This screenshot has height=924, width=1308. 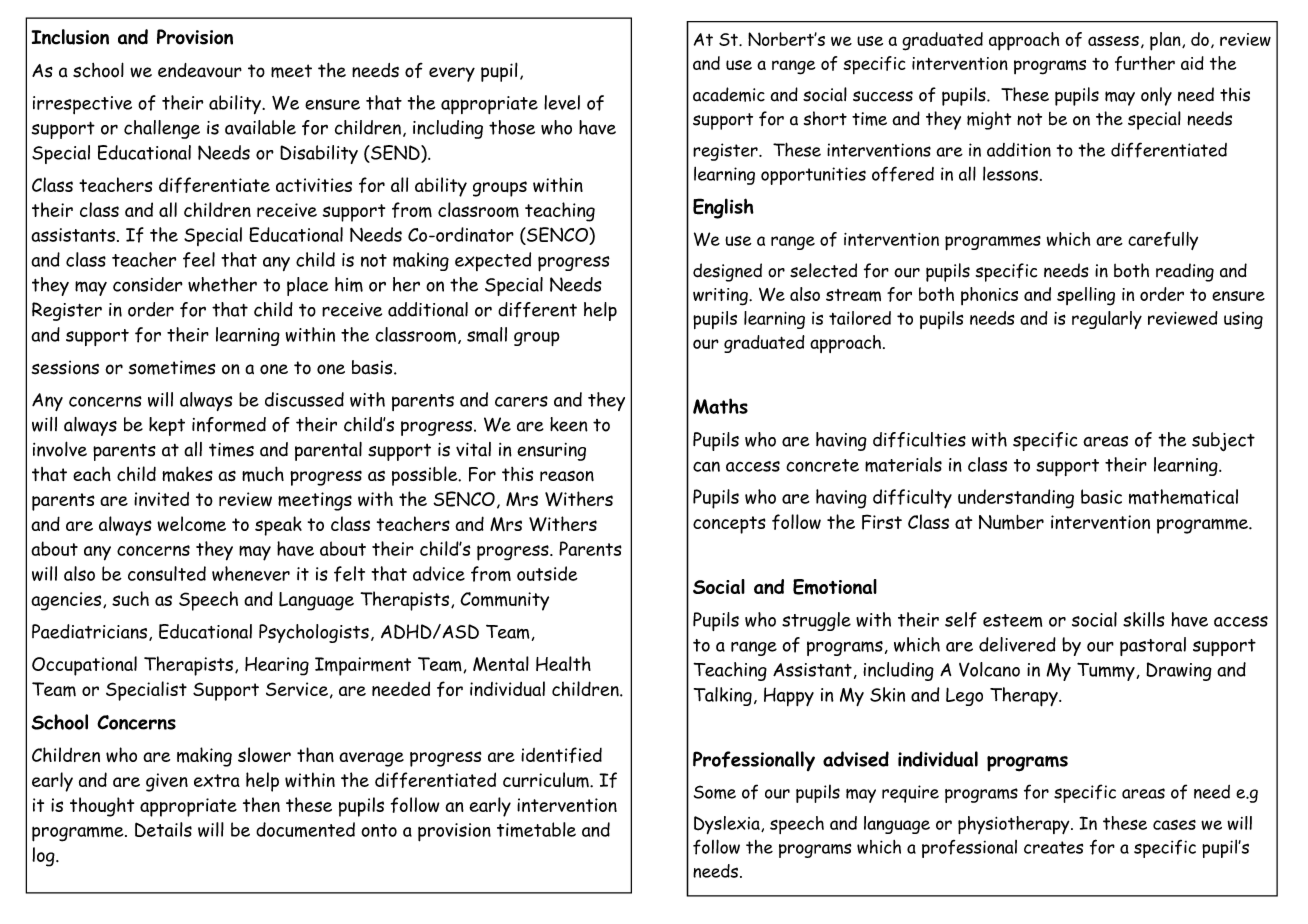 I want to click on writing, so click(x=721, y=297).
